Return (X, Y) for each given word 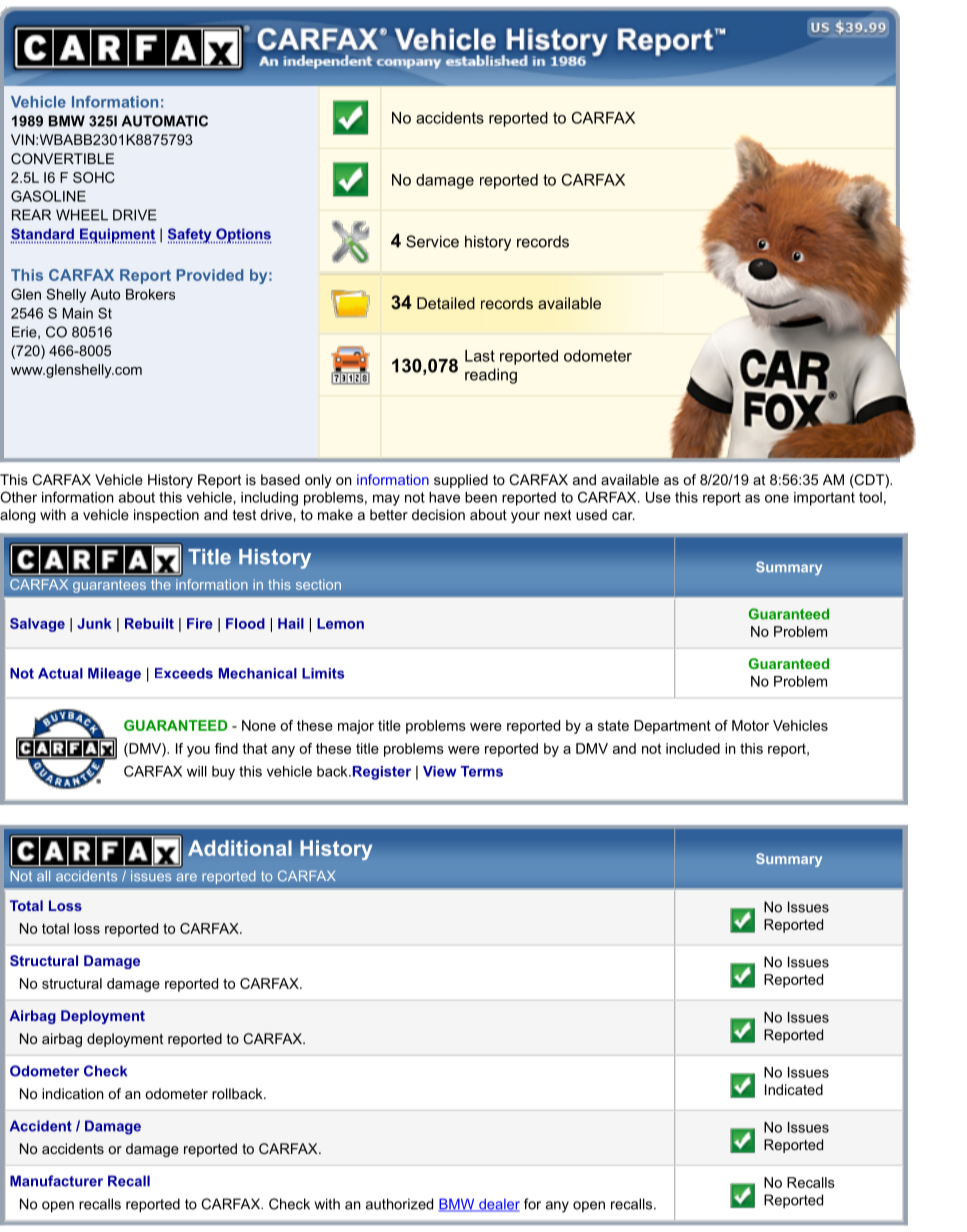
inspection (166, 516)
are (186, 877)
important (824, 499)
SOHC (94, 177)
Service (432, 241)
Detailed (446, 303)
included (693, 748)
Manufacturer (56, 1181)
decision (438, 514)
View (440, 771)
